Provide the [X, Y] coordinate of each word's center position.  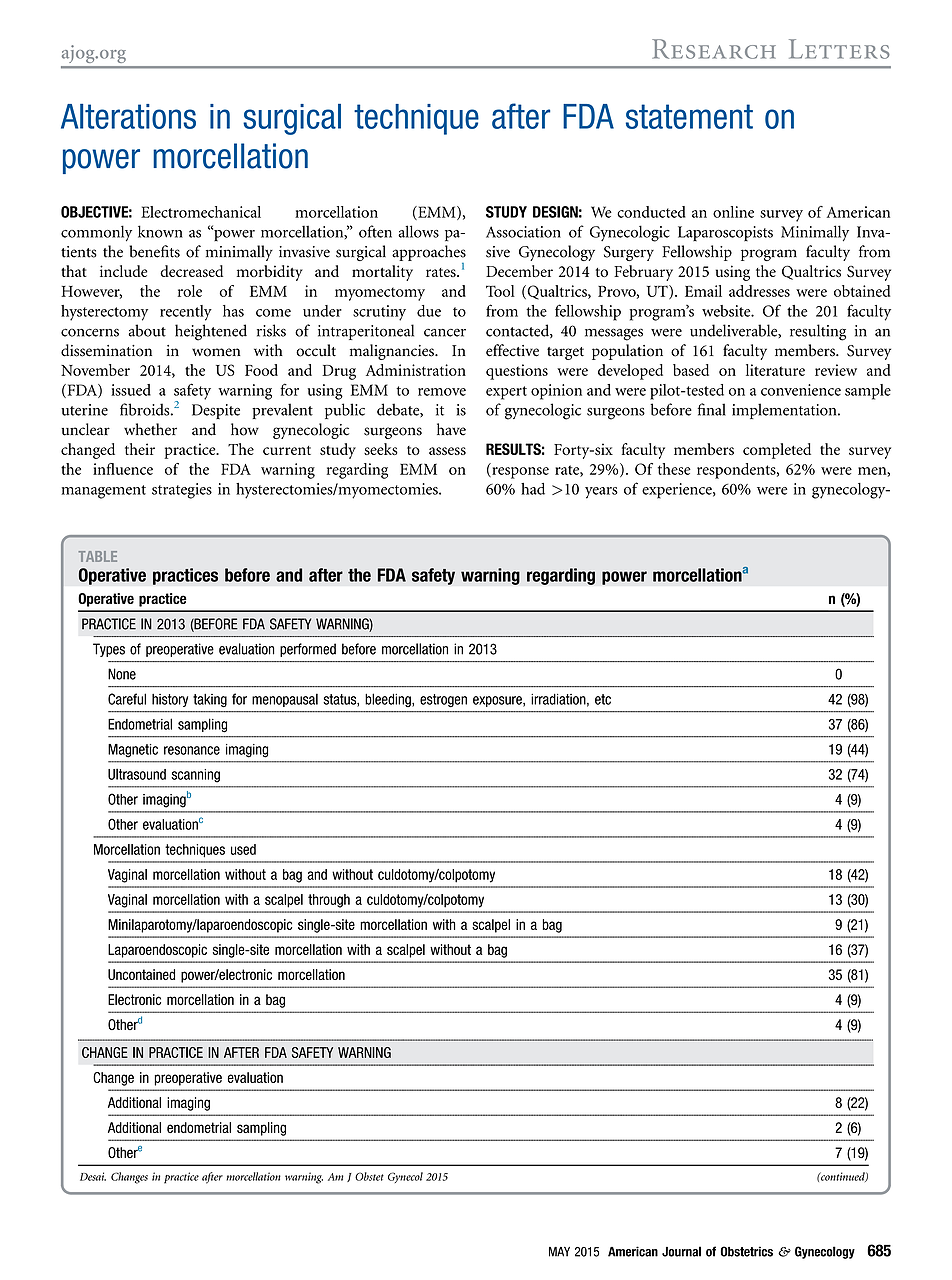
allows [418, 231]
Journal [681, 1251]
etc [603, 699]
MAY [559, 1252]
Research [714, 49]
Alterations [128, 116]
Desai [93, 1176]
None [122, 674]
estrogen [443, 700]
